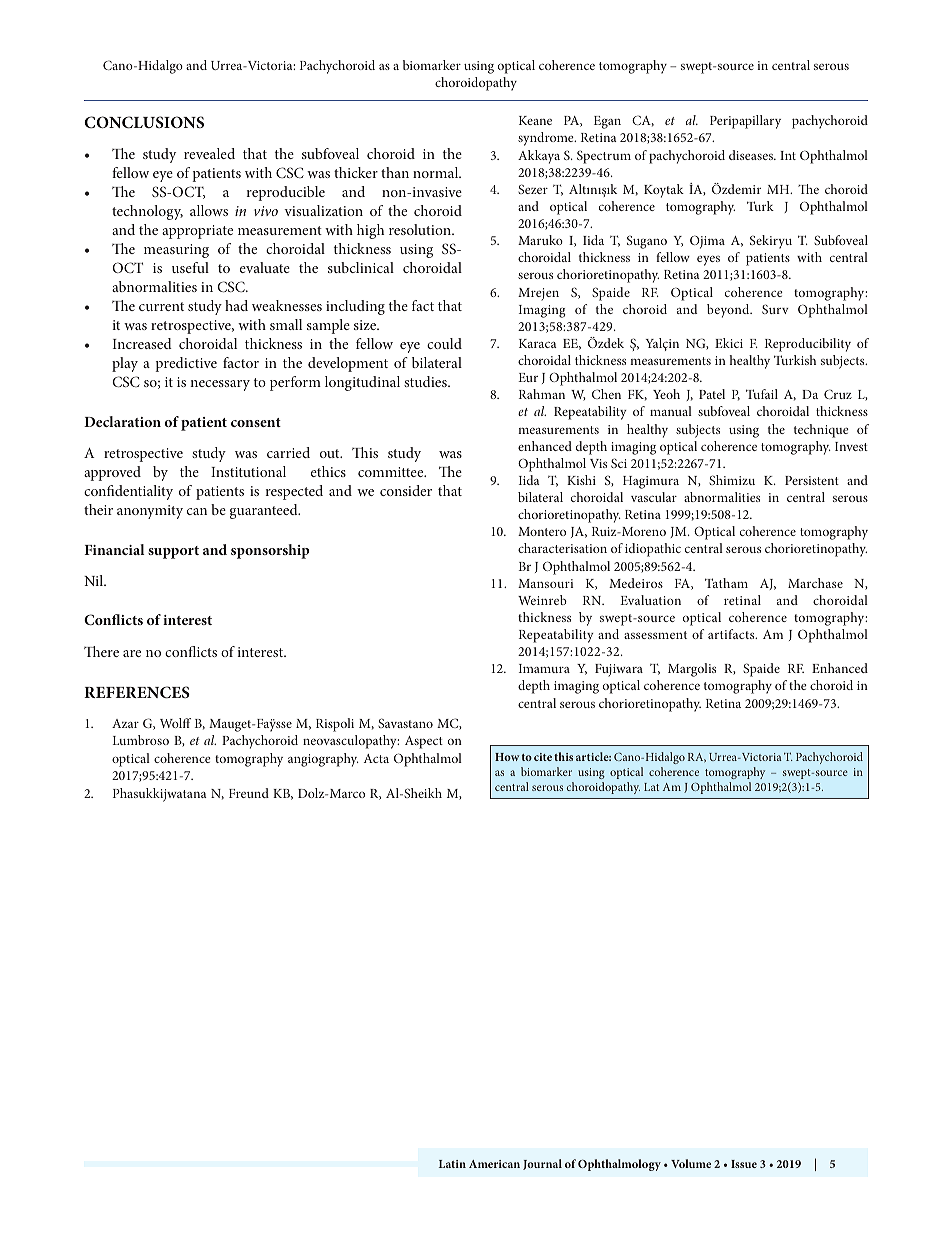 Image resolution: width=952 pixels, height=1233 pixels. Describe the element at coordinates (547, 139) in the screenshot. I see `syndrome` at that location.
